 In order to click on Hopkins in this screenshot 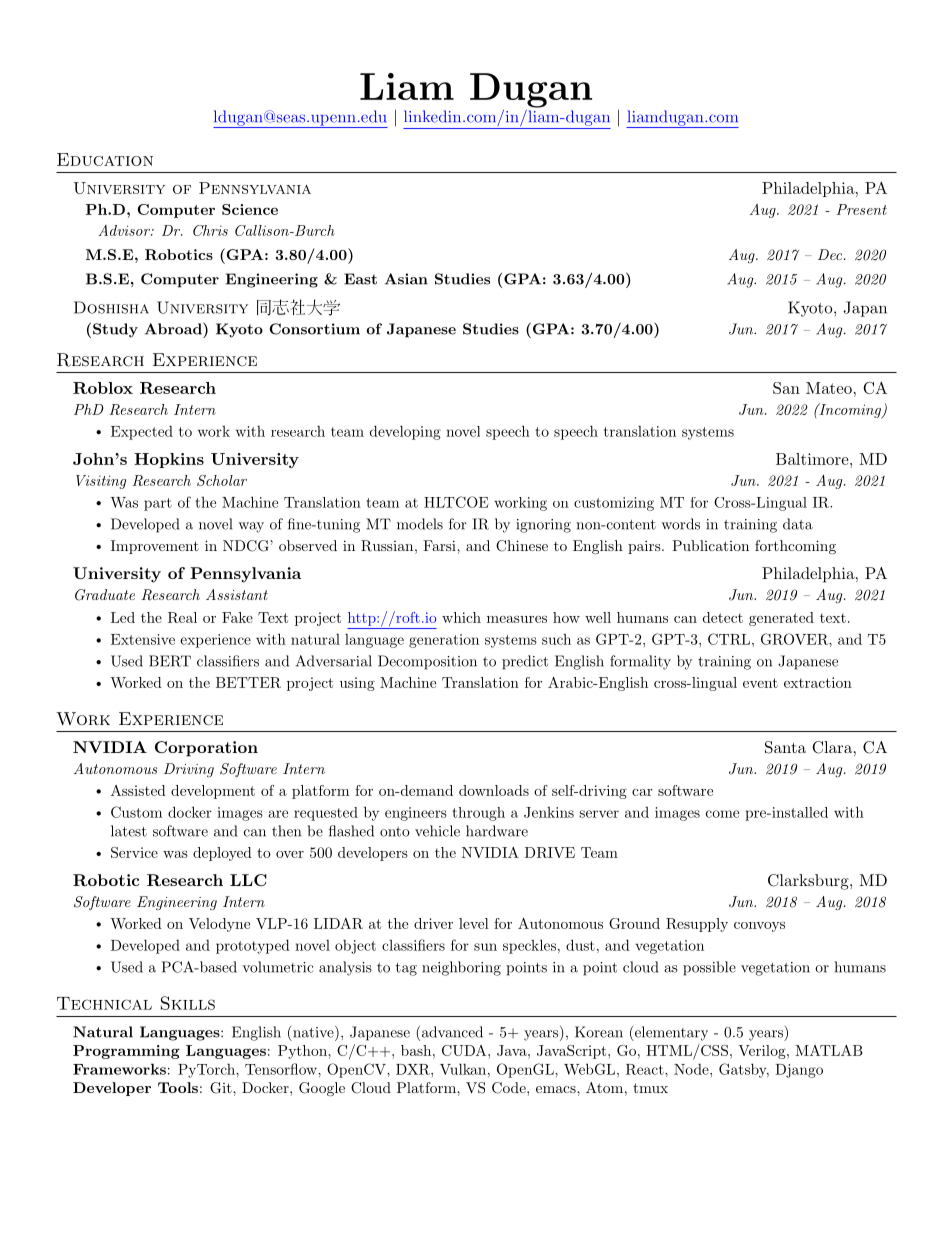, I will do `click(169, 460)`.
